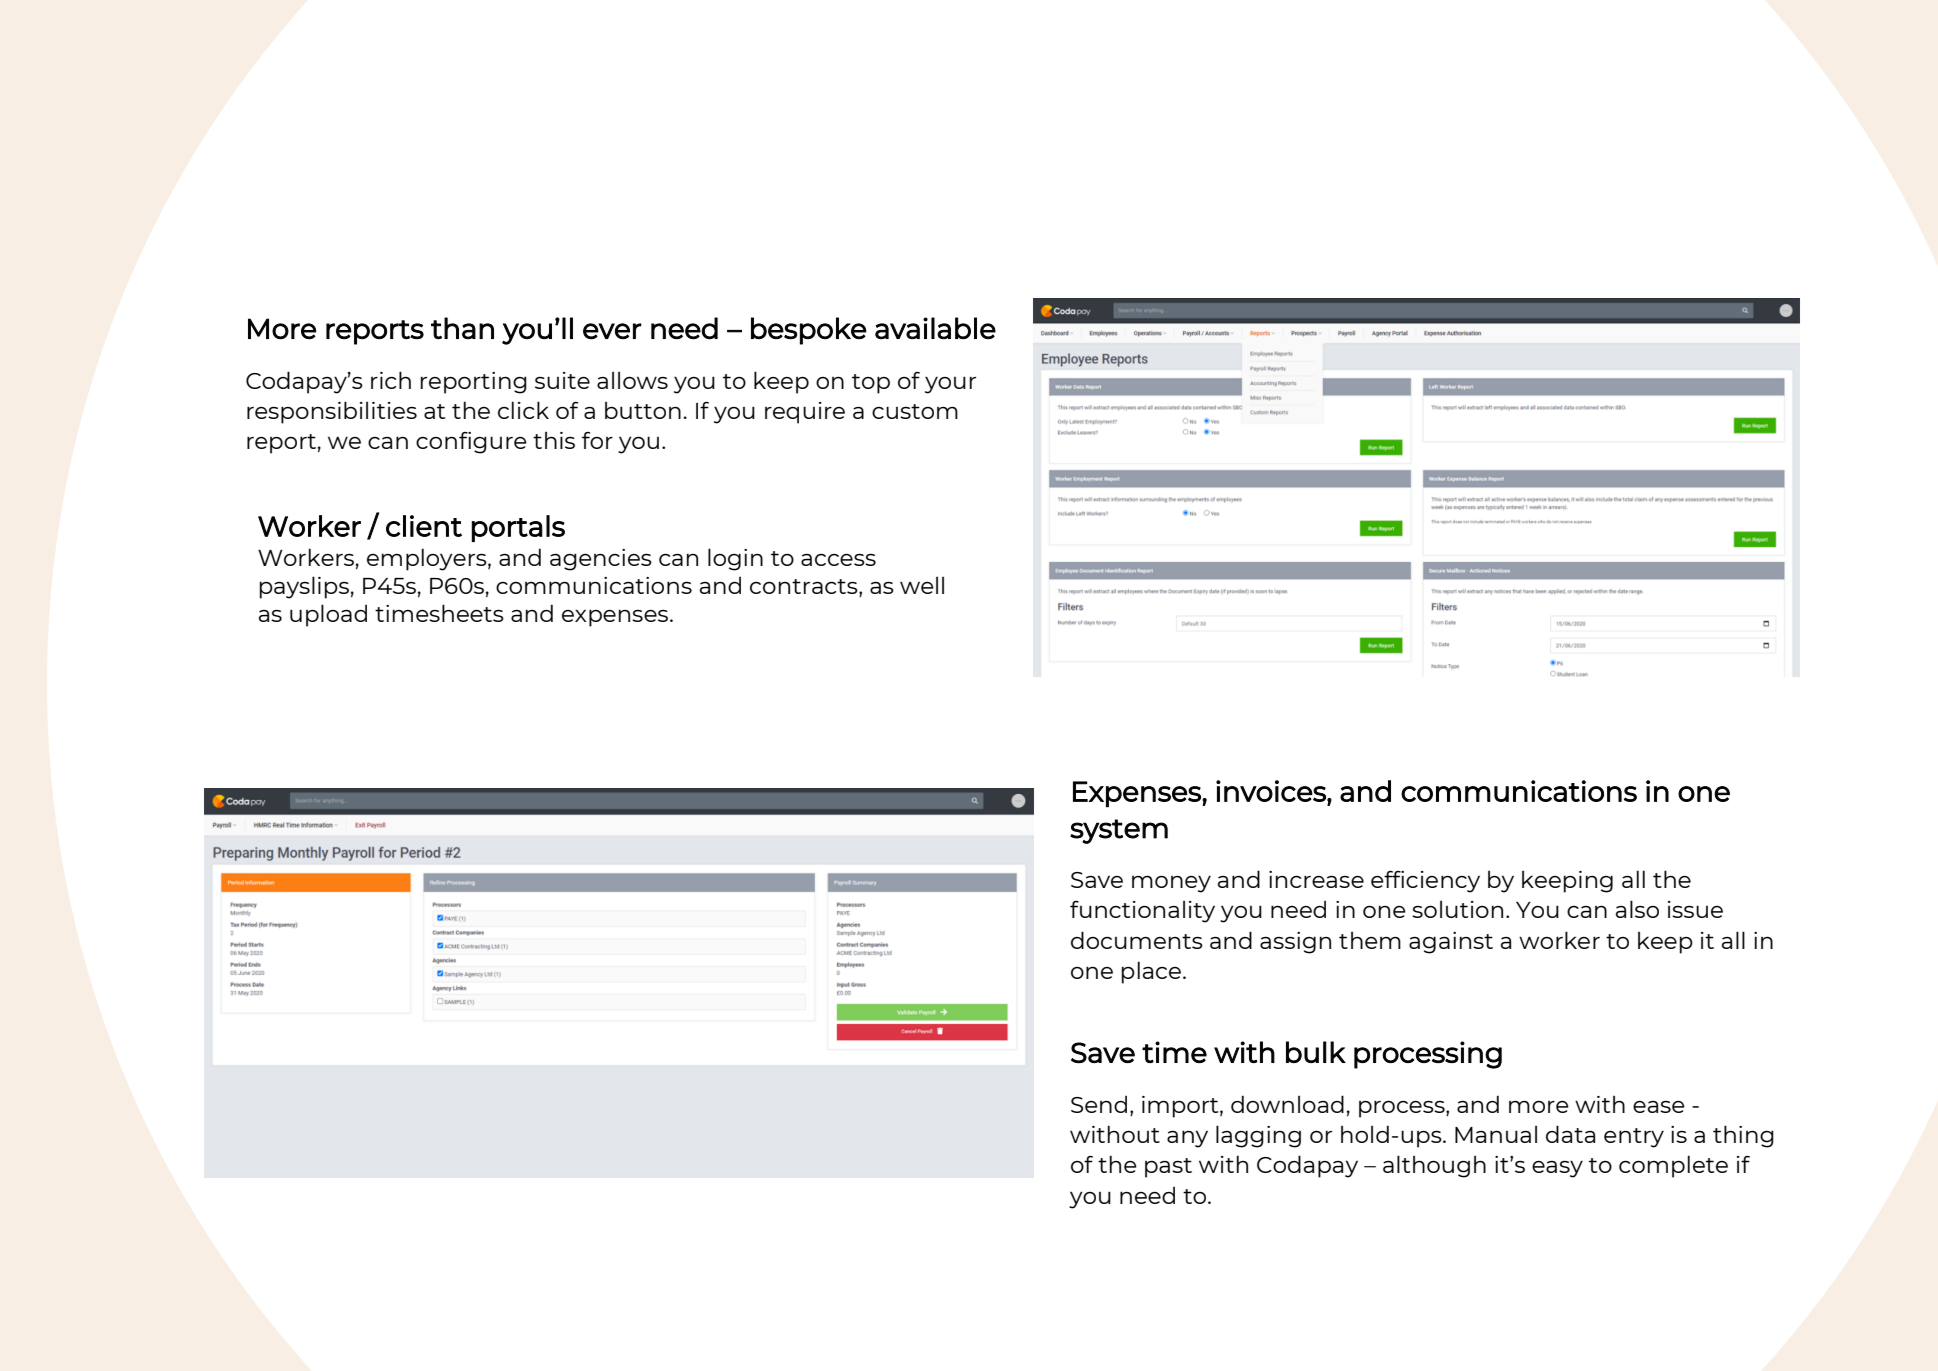 The height and width of the screenshot is (1371, 1938). I want to click on data, so click(1570, 1134).
